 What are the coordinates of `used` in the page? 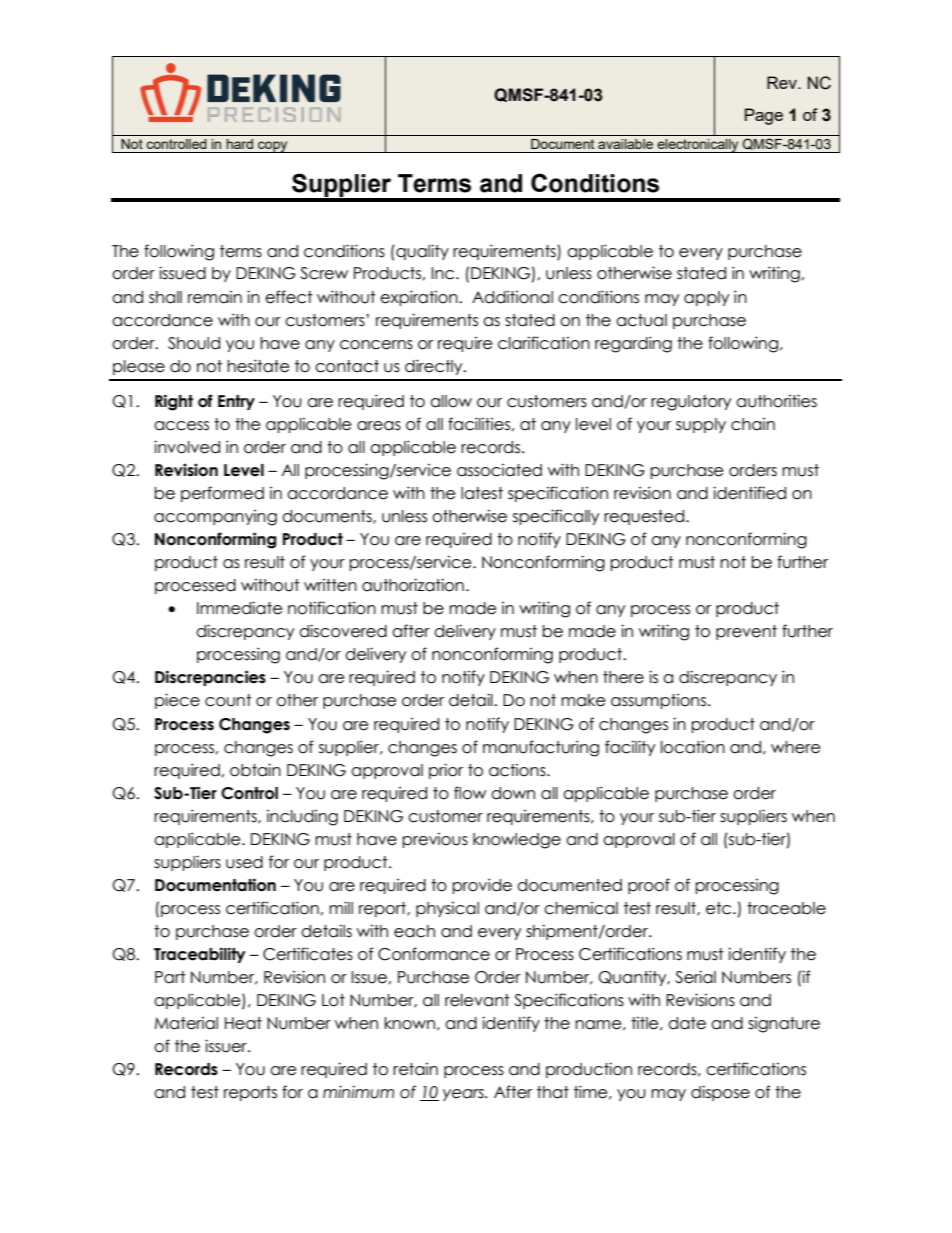 It's located at (244, 862).
